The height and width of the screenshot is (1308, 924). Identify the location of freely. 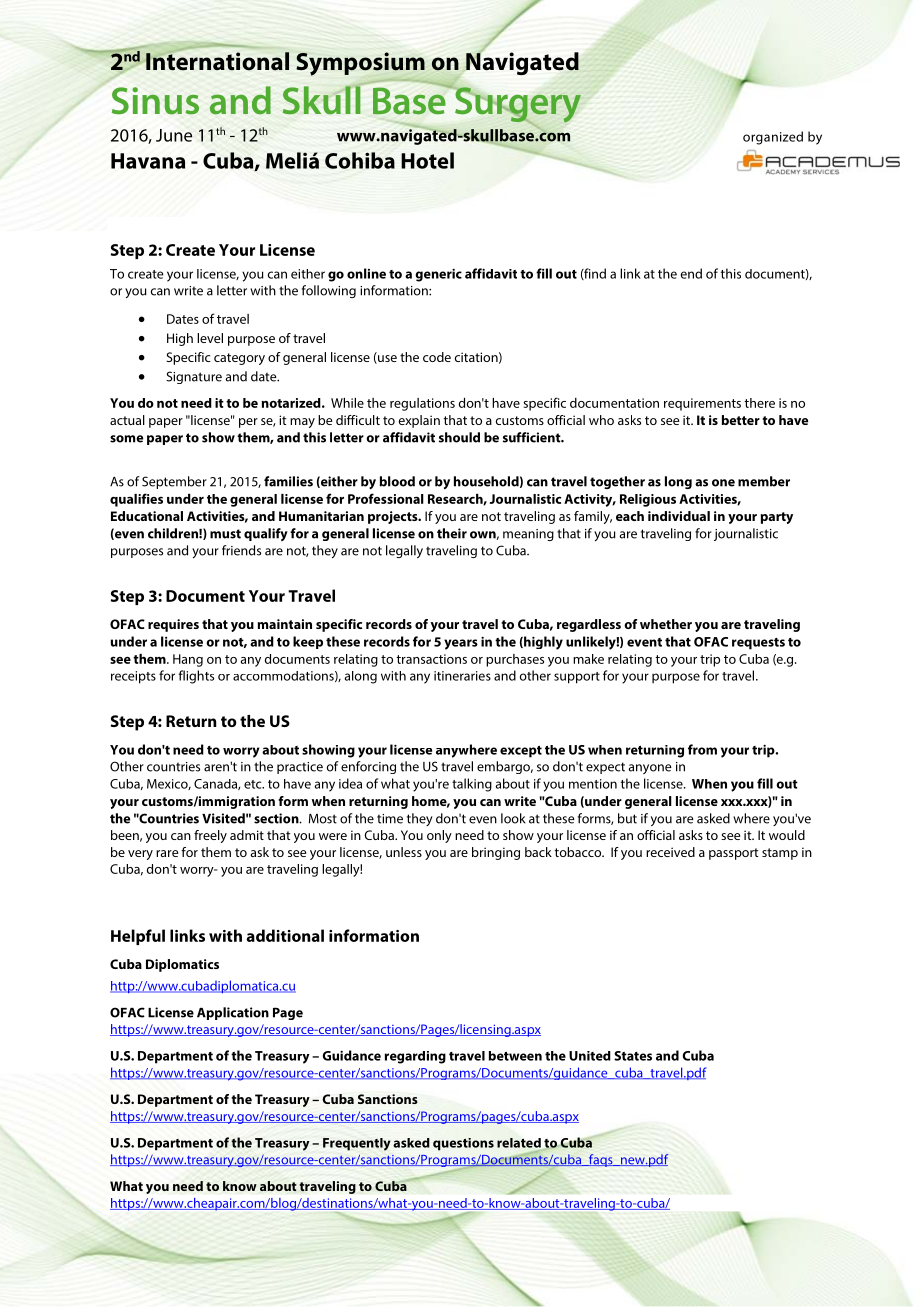
(210, 836).
